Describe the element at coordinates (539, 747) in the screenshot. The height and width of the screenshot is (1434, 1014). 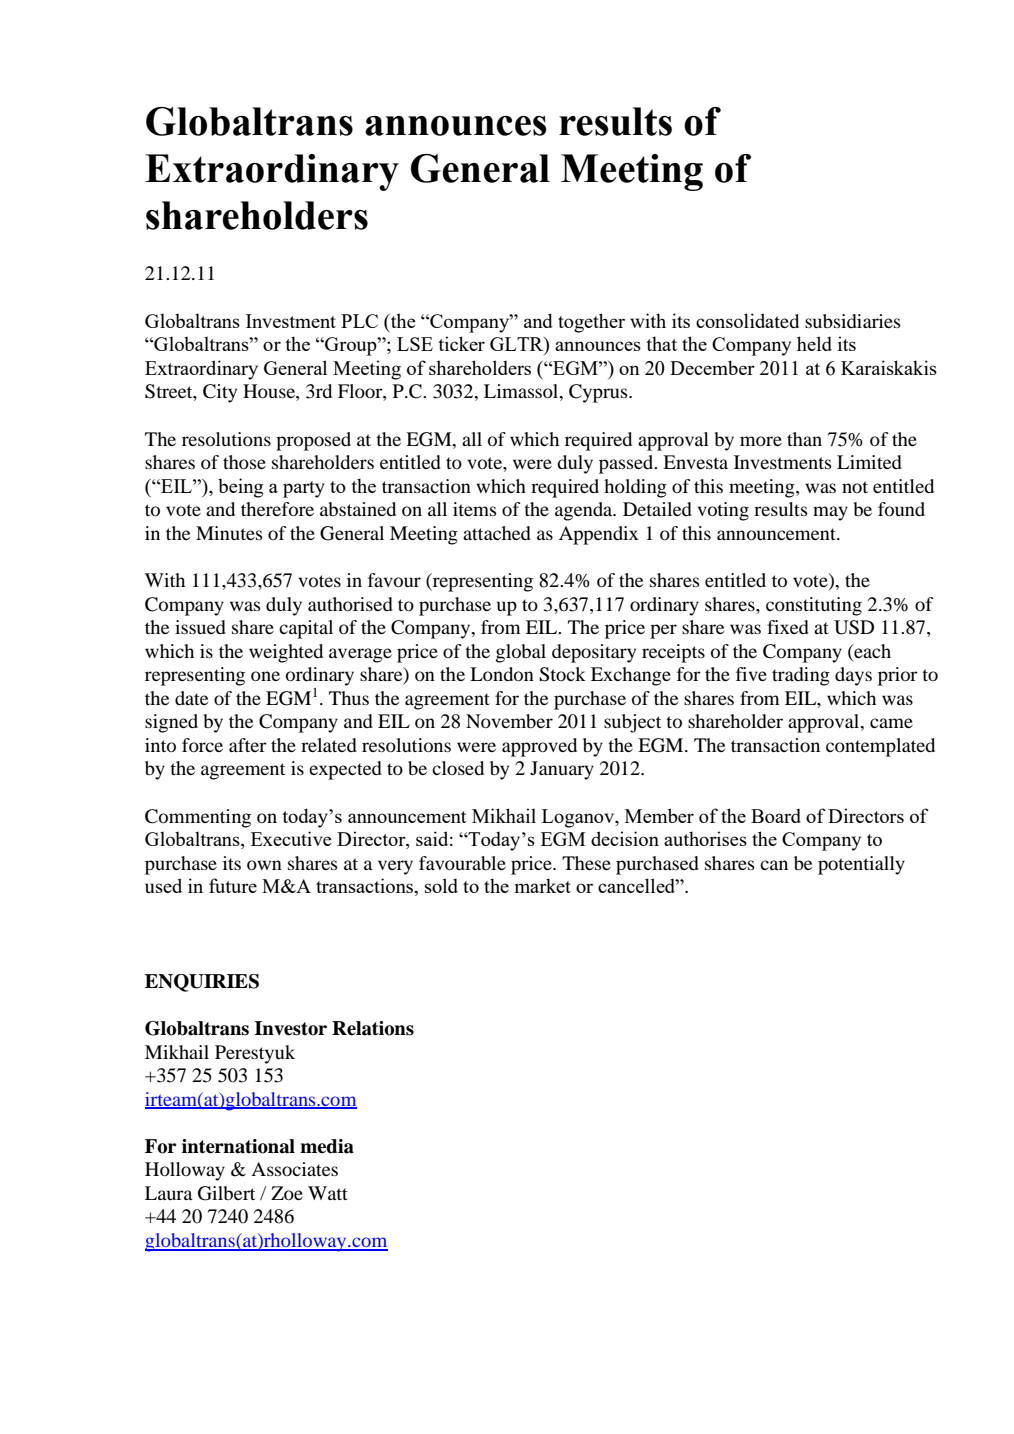
I see `approved` at that location.
